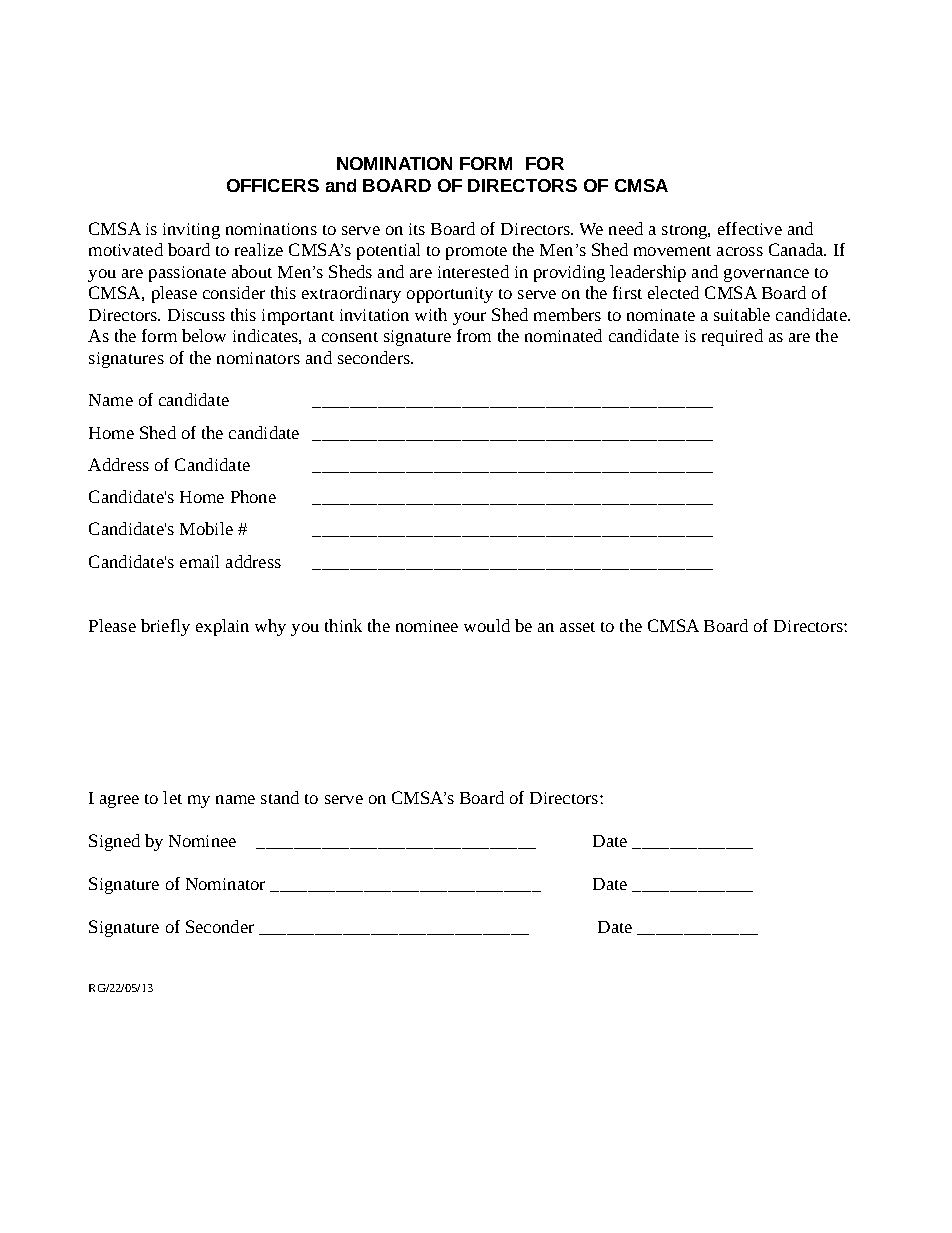 The height and width of the document is (1233, 952). Describe the element at coordinates (750, 228) in the document. I see `effective` at that location.
